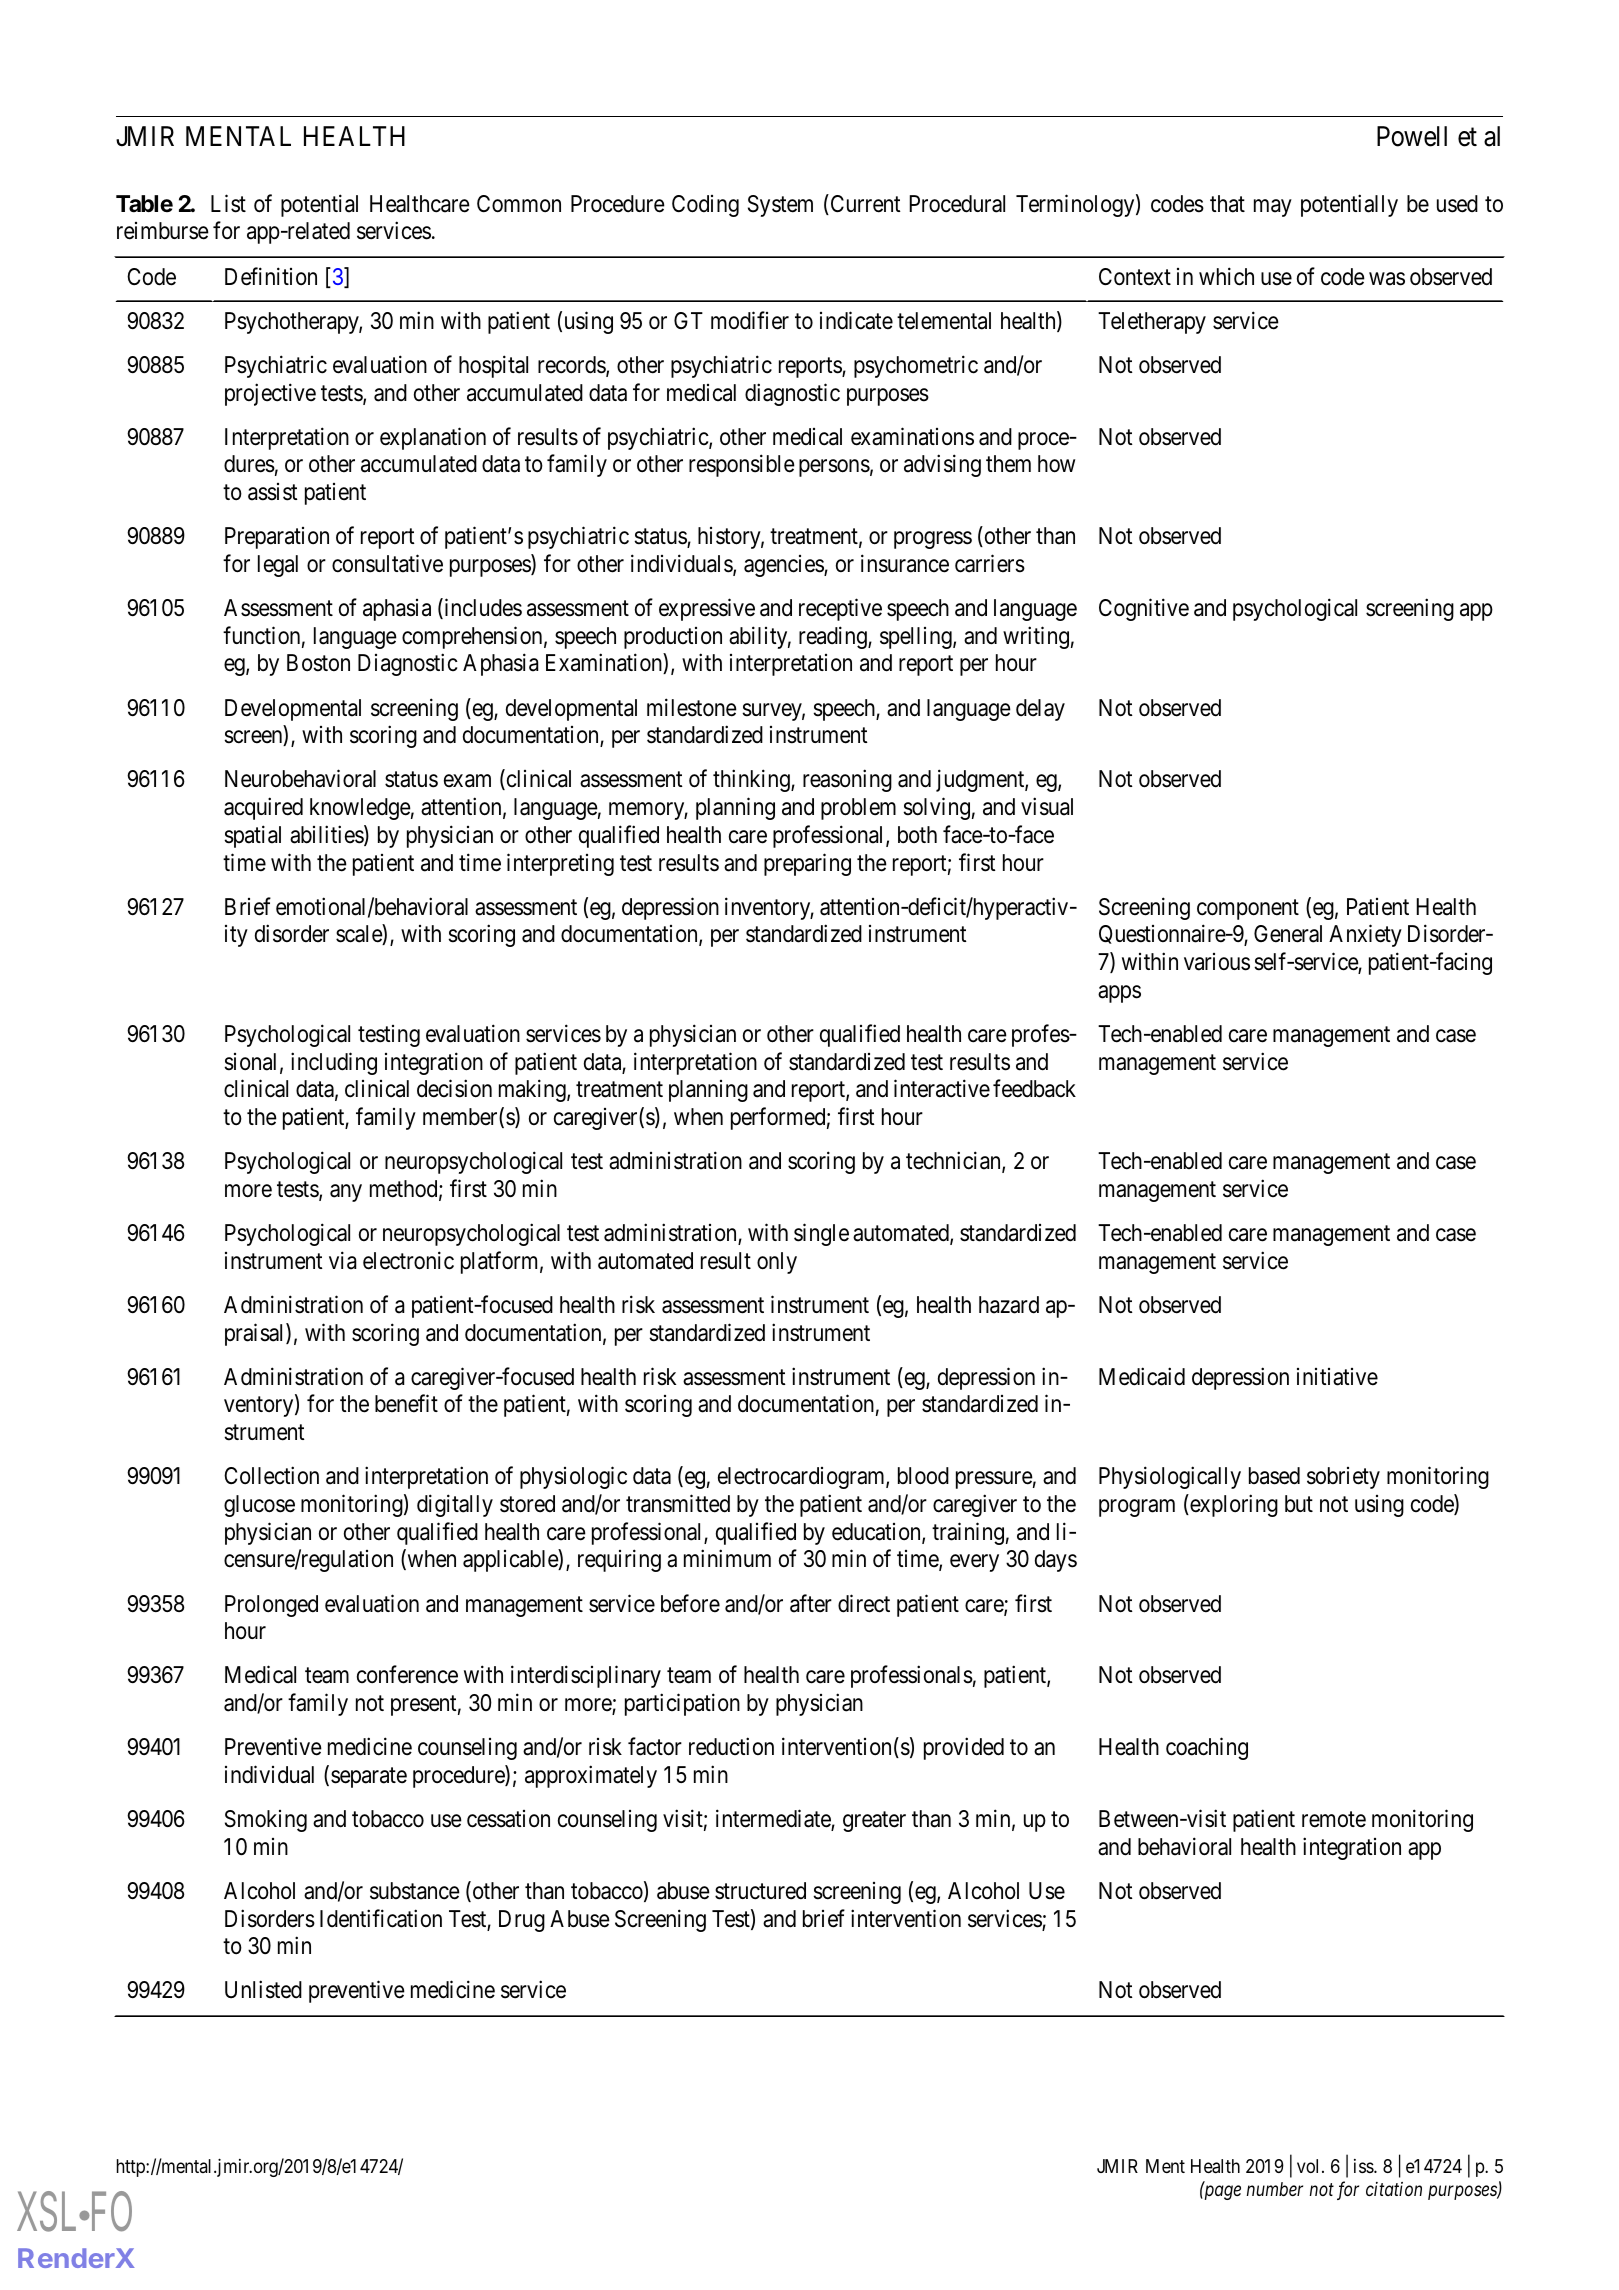 The height and width of the screenshot is (2290, 1619). I want to click on System, so click(780, 206).
